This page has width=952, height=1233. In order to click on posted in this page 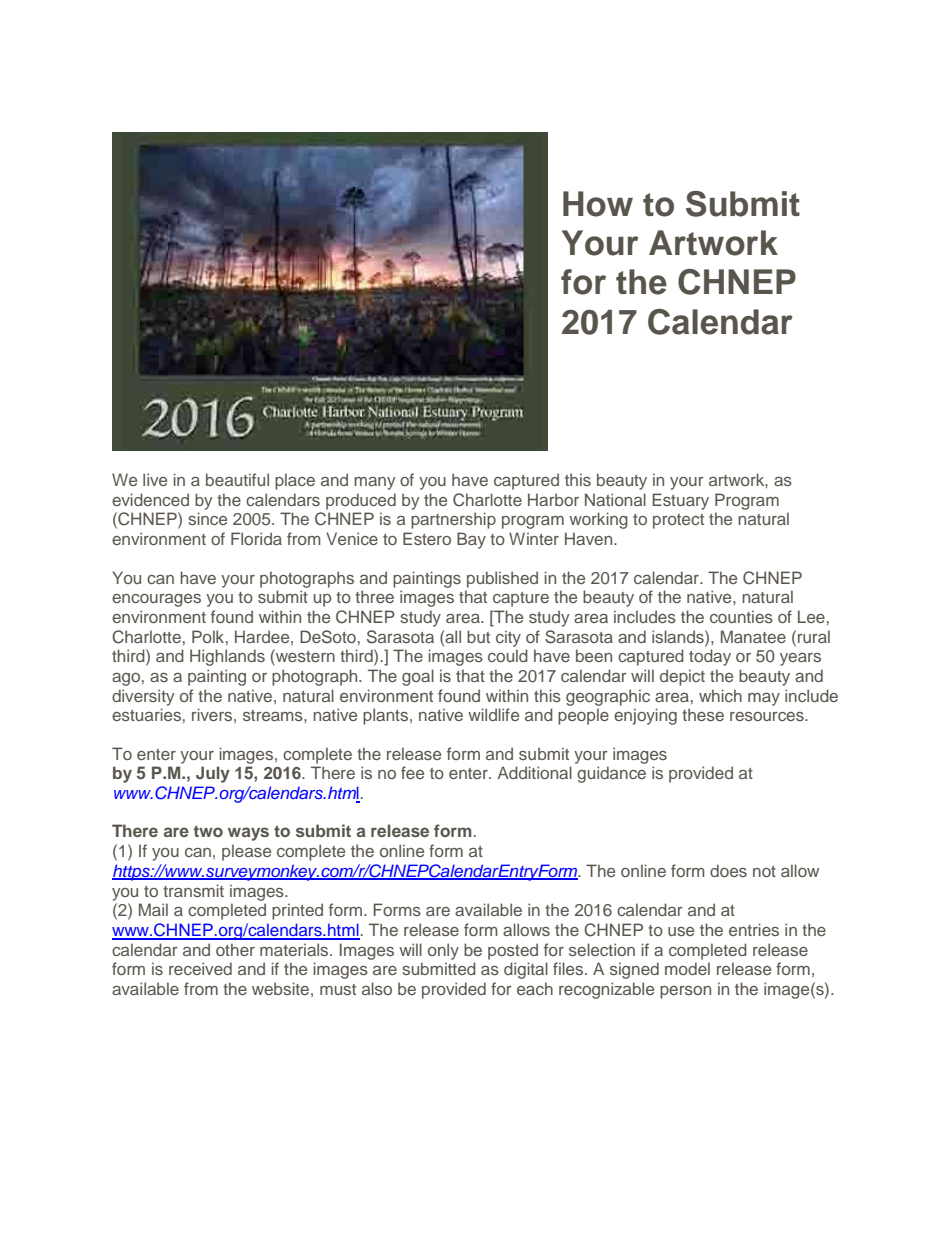, I will do `click(513, 951)`.
